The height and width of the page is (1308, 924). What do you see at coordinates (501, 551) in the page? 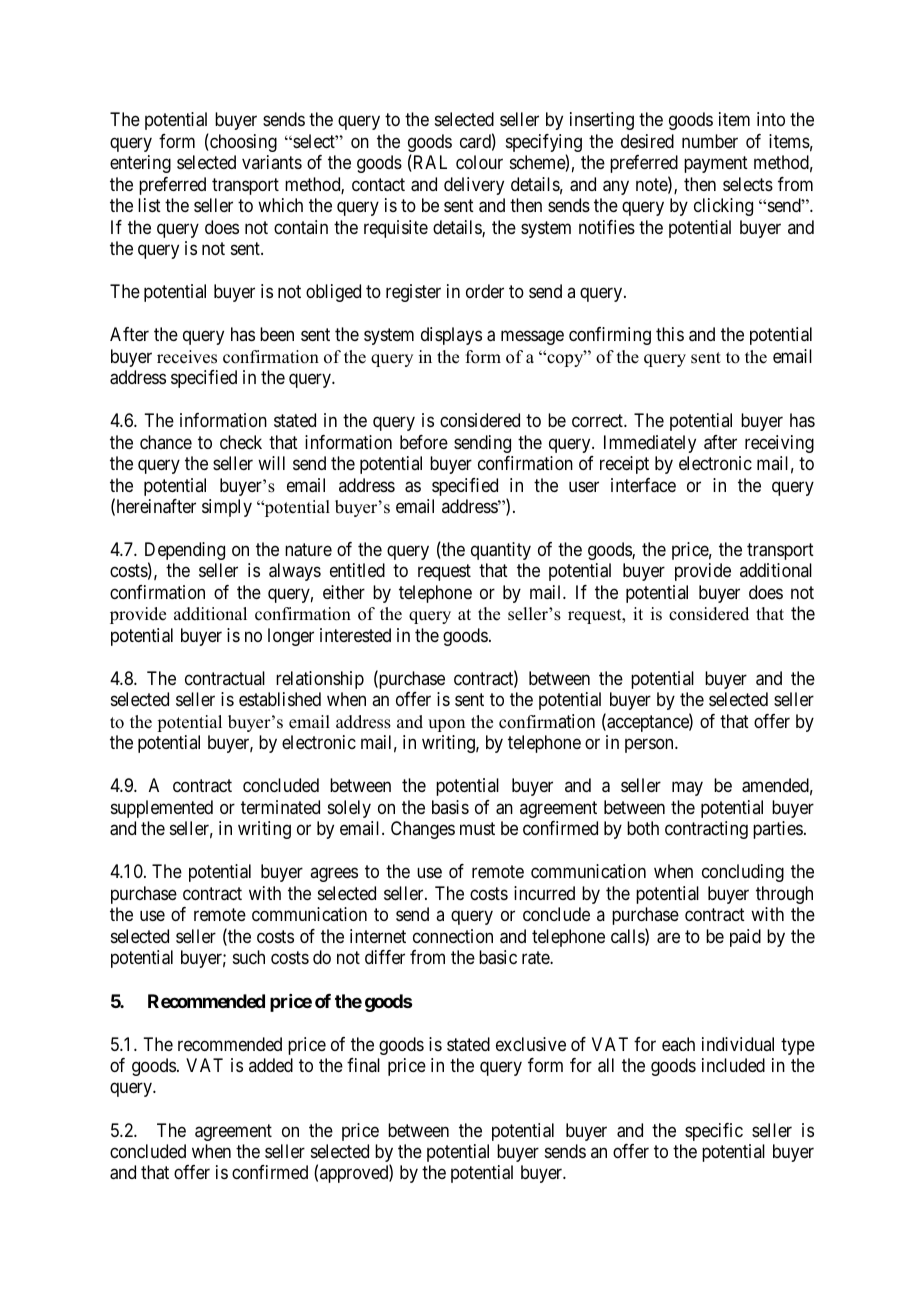
I see `quantity` at bounding box center [501, 551].
